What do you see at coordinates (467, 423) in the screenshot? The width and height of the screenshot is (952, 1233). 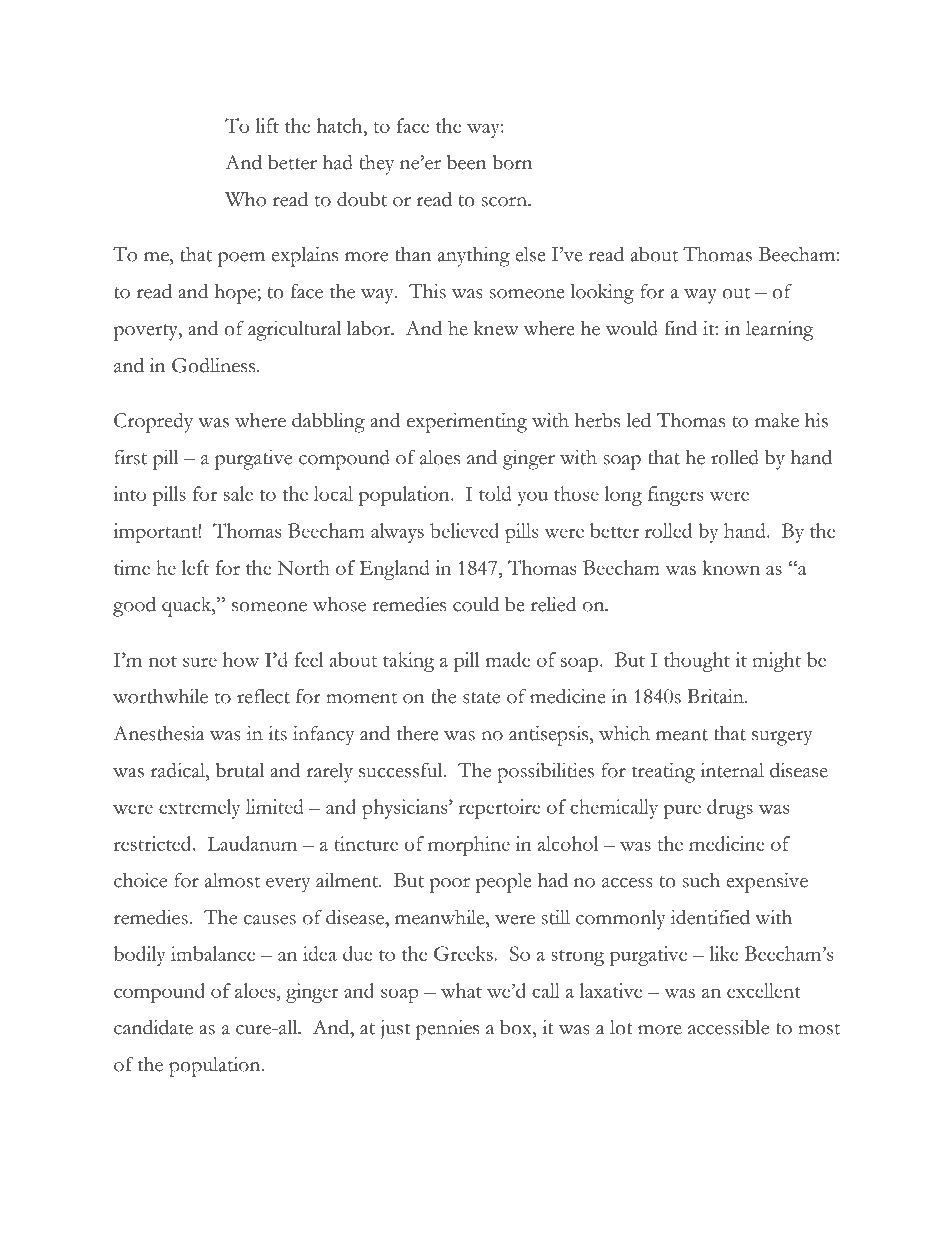 I see `experimenting` at bounding box center [467, 423].
